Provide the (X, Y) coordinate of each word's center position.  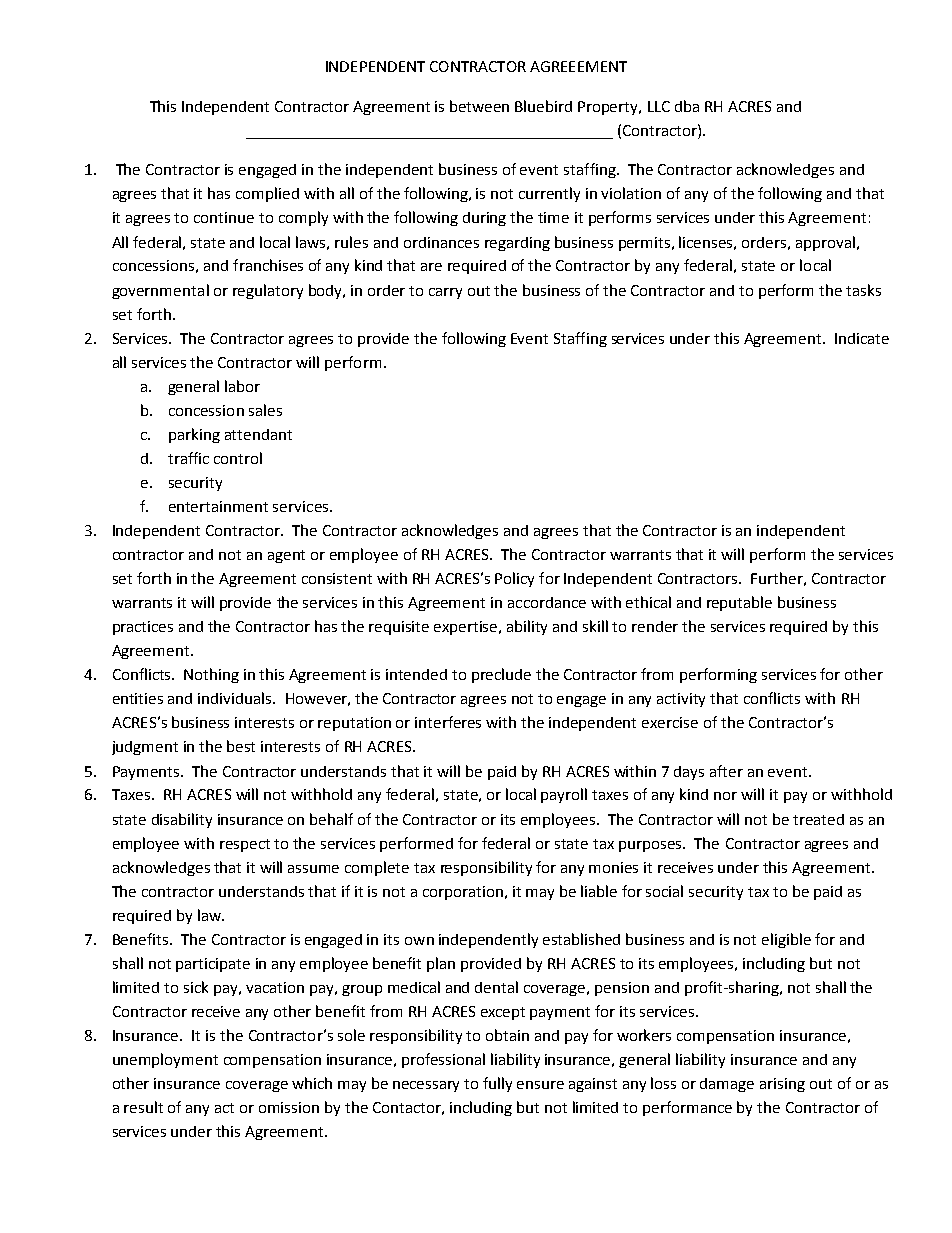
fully (497, 1084)
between (479, 106)
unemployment (165, 1060)
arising (782, 1085)
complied (267, 194)
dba (687, 106)
